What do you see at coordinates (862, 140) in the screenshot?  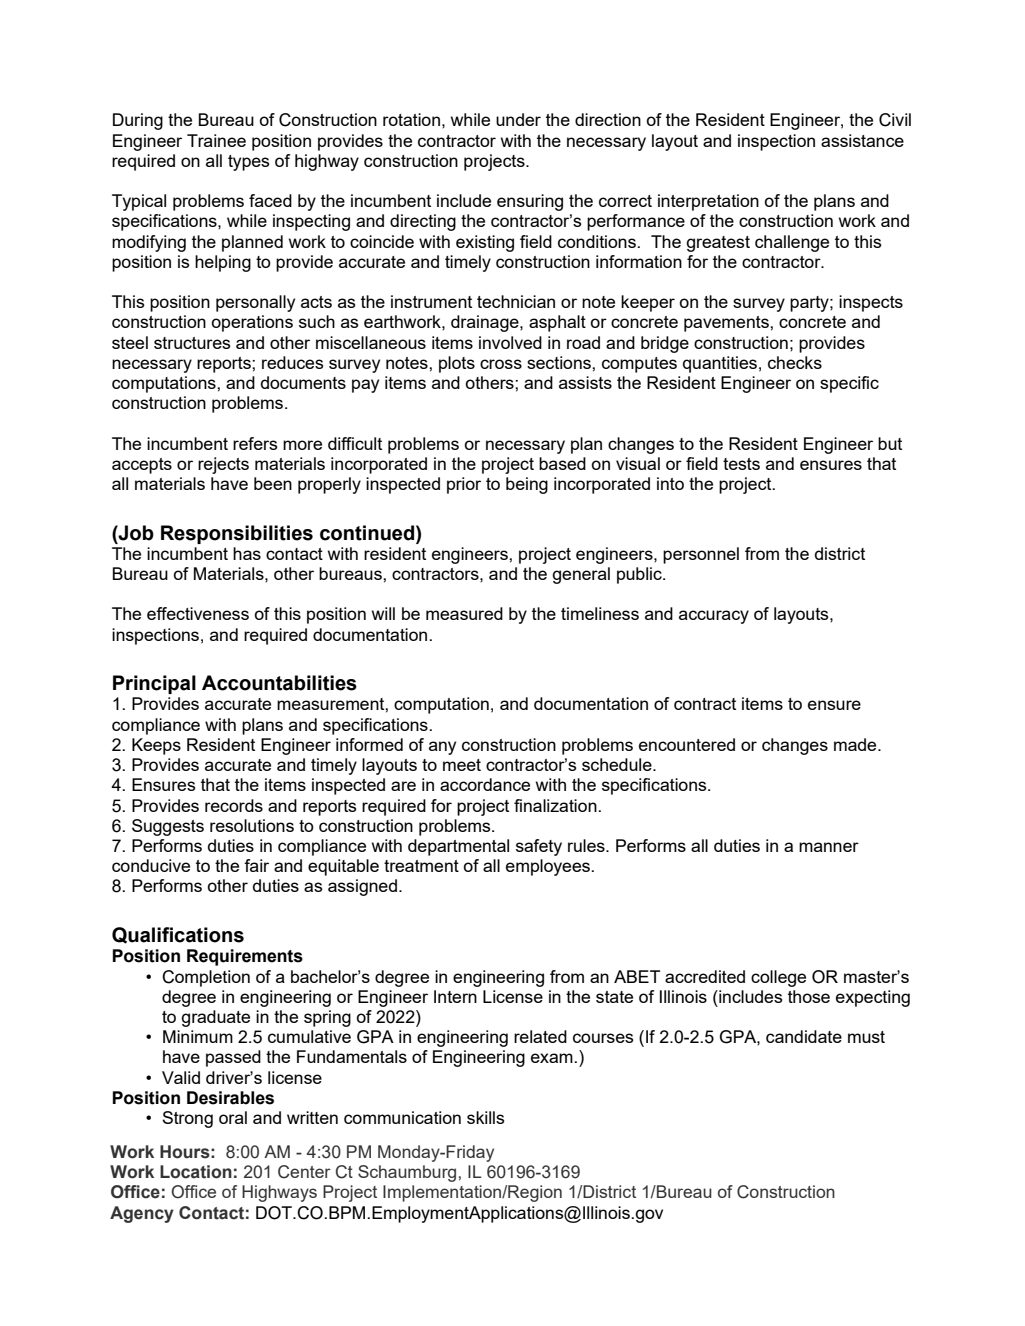 I see `assistance` at bounding box center [862, 140].
